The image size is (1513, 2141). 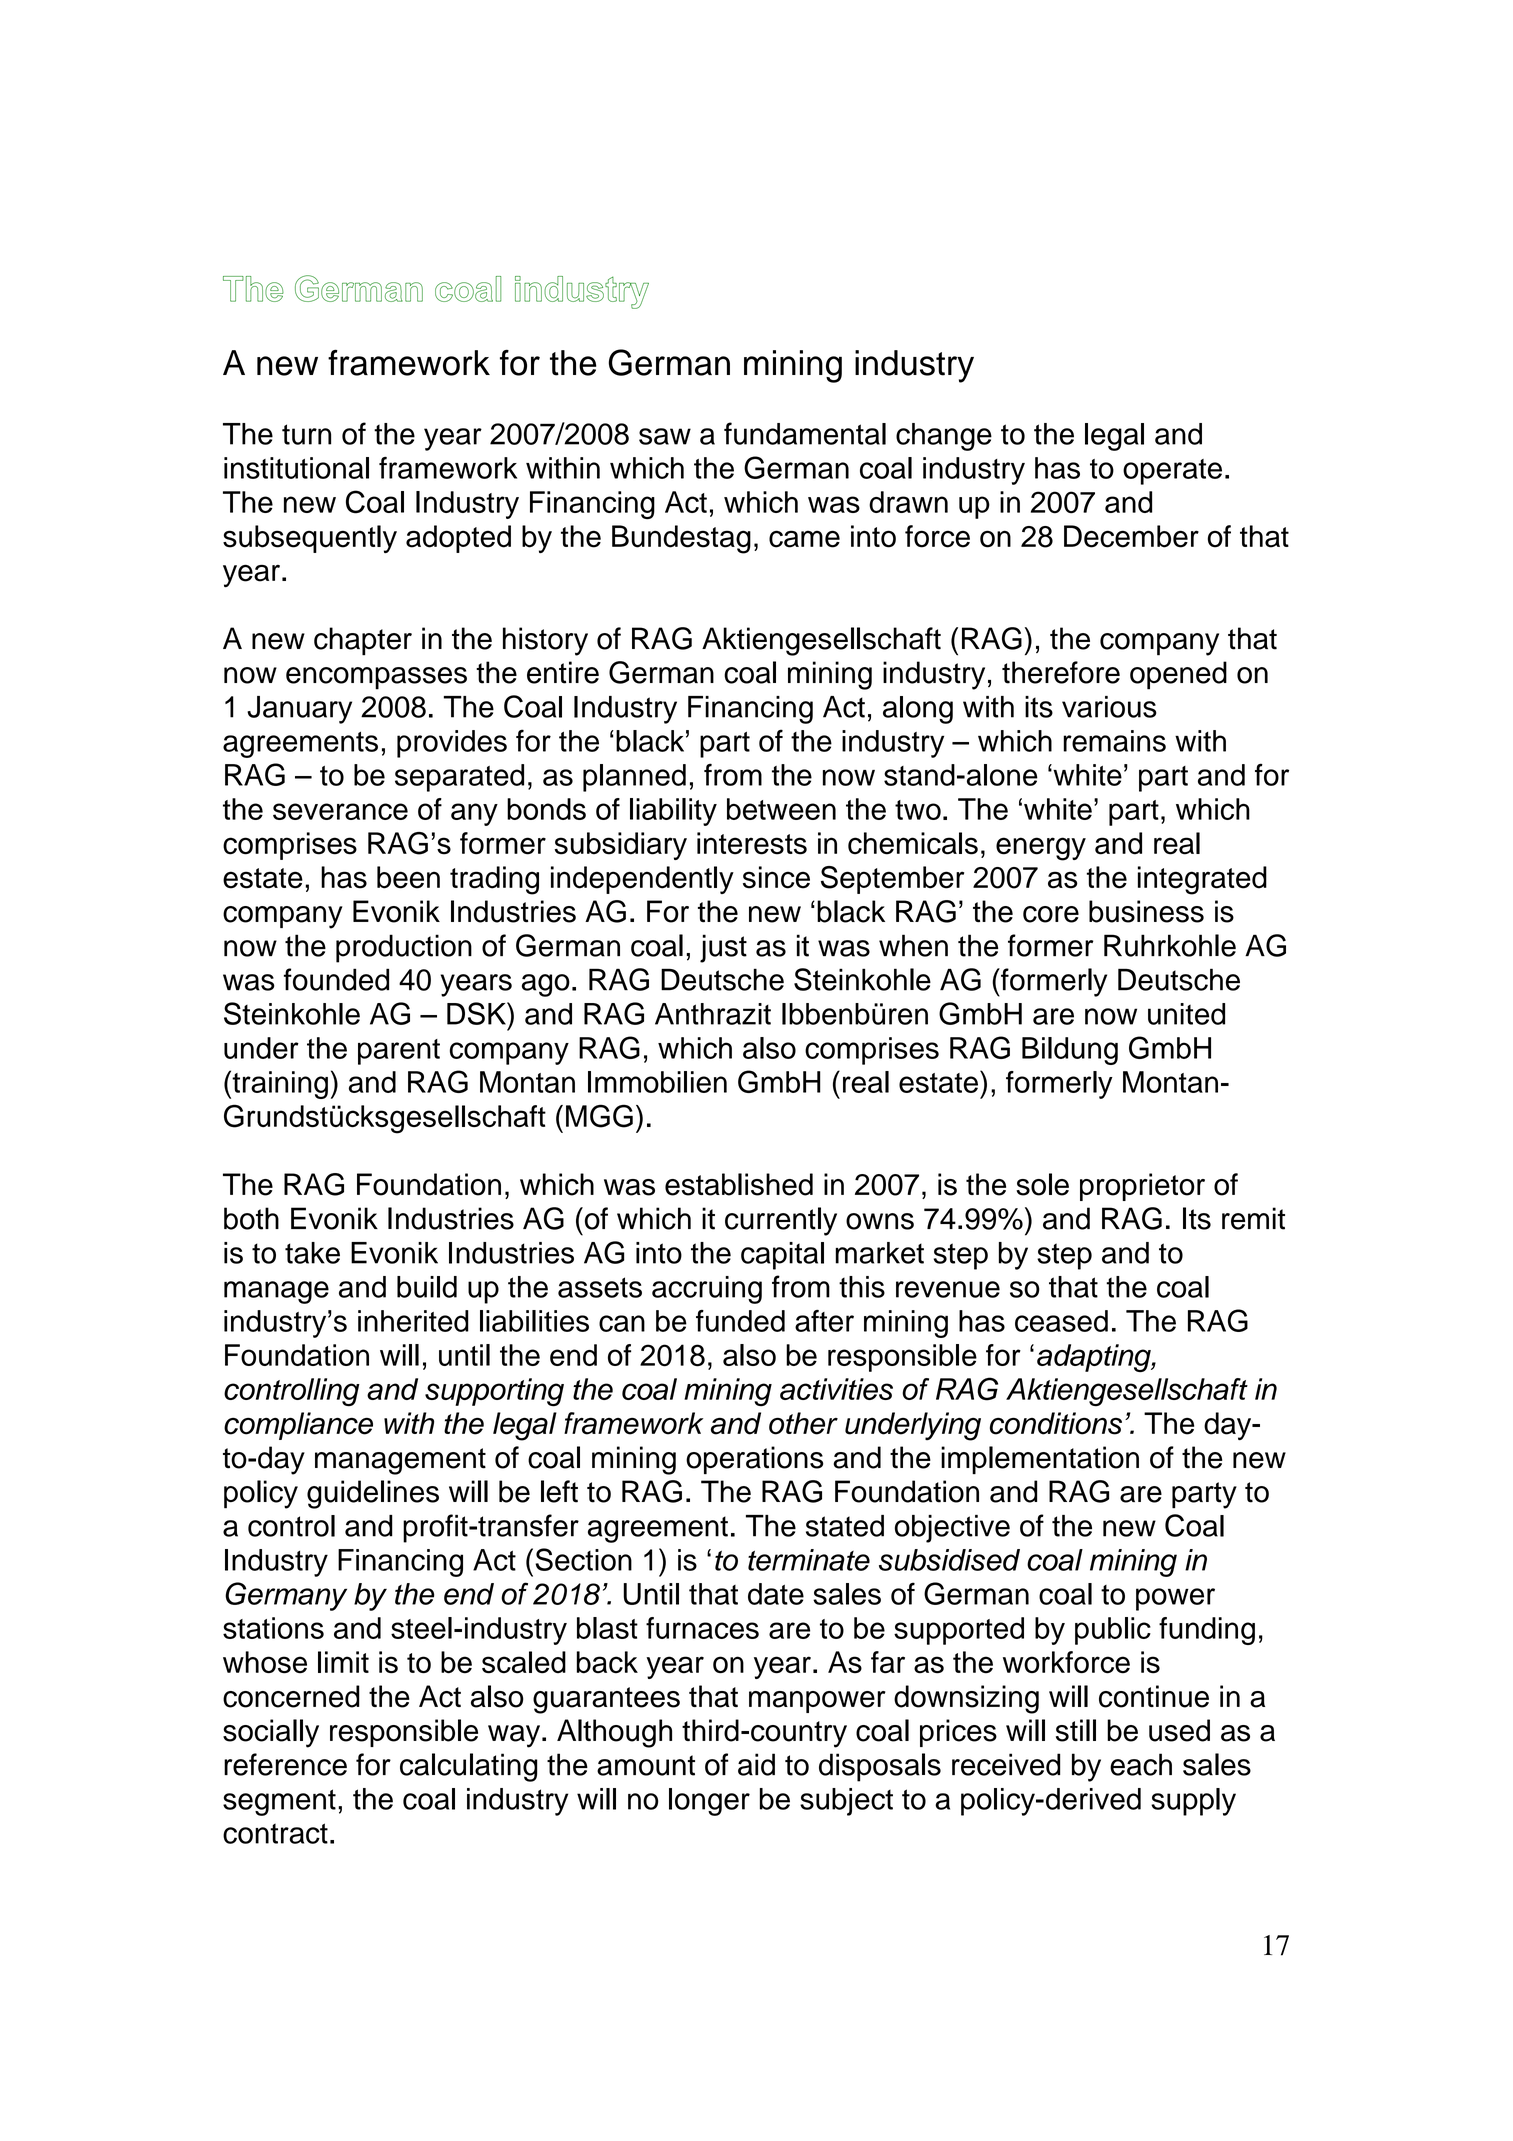 What do you see at coordinates (279, 1802) in the screenshot?
I see `segment` at bounding box center [279, 1802].
